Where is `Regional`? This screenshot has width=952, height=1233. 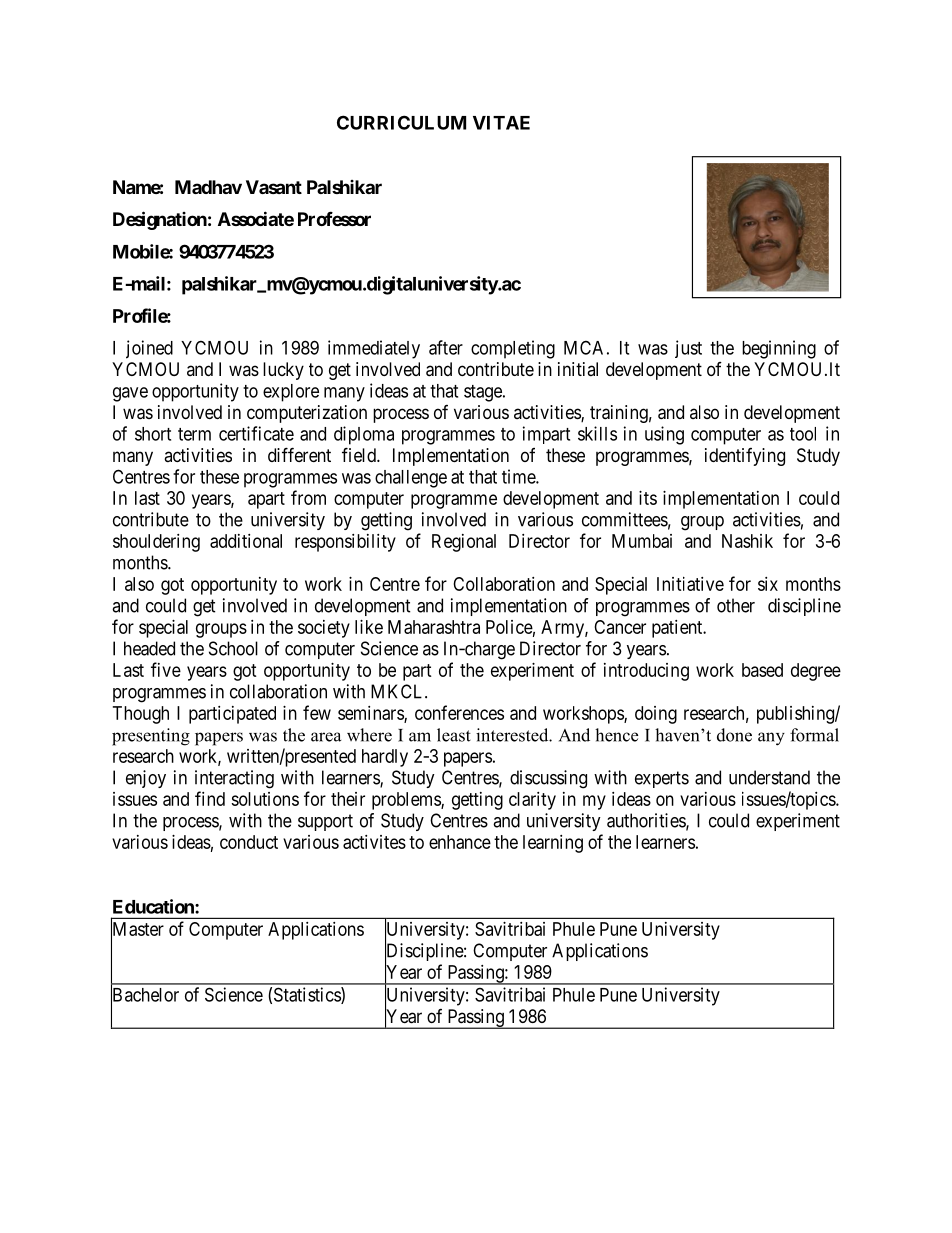
Regional is located at coordinates (464, 543).
